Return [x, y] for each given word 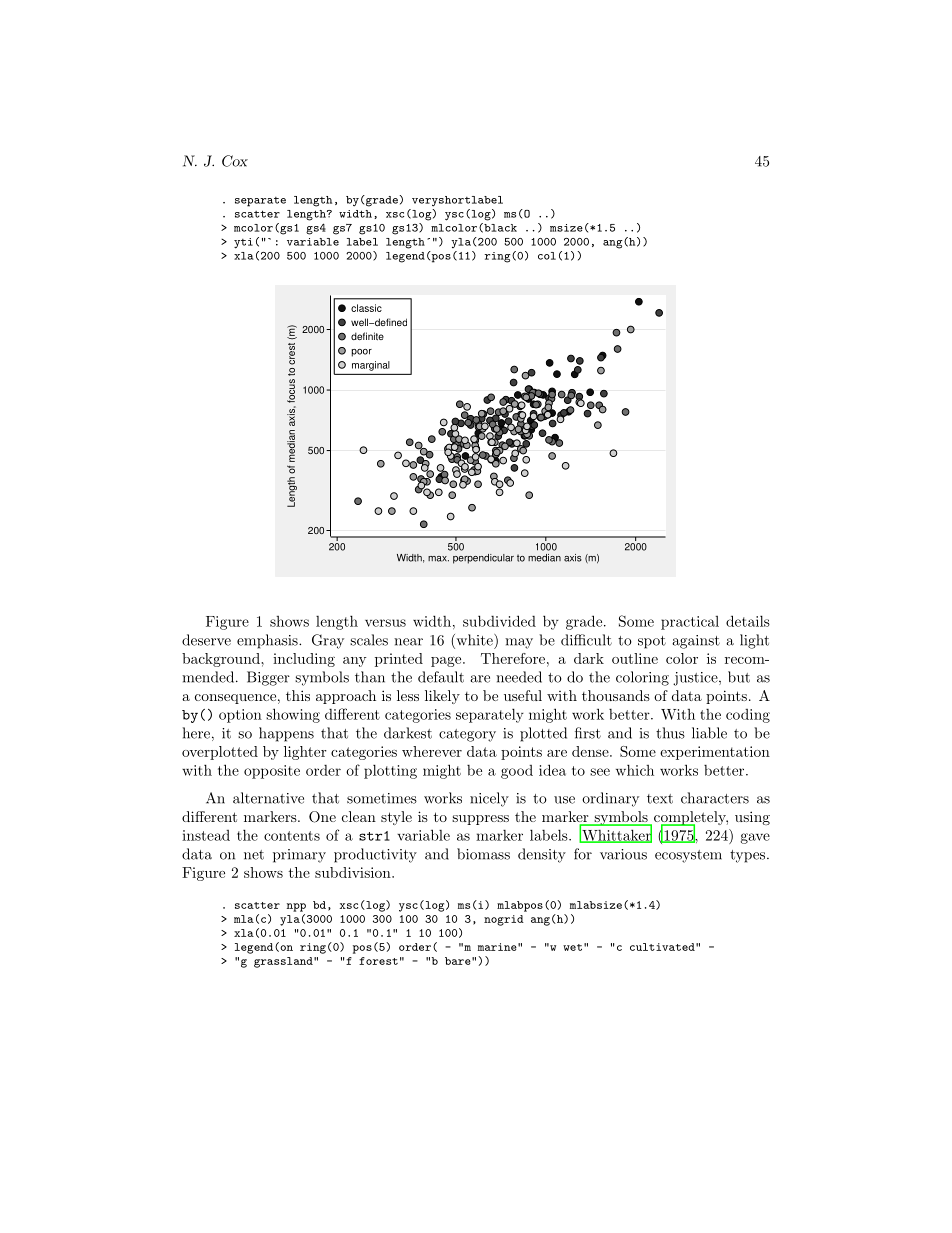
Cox [235, 161]
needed [519, 677]
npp [296, 907]
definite [367, 336]
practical [690, 623]
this [298, 695]
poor [361, 353]
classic [366, 308]
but [739, 677]
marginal [371, 366]
